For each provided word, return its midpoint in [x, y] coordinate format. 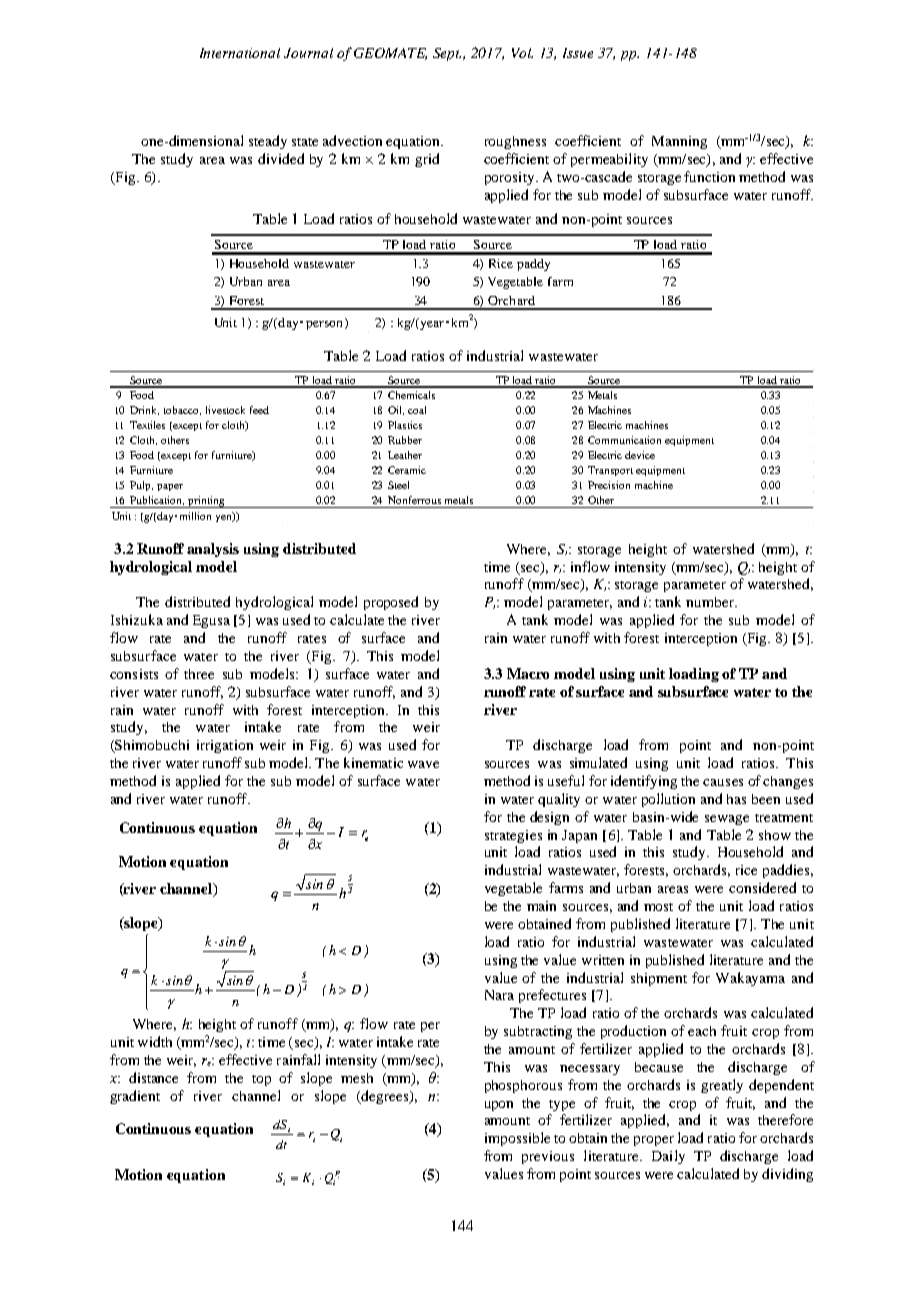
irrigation [225, 746]
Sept [447, 54]
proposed [391, 603]
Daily [668, 1157]
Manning [679, 142]
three [199, 674]
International [240, 53]
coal [417, 410]
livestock [225, 410]
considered [762, 887]
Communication [624, 440]
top [261, 1080]
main [541, 906]
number [711, 602]
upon [499, 1106]
